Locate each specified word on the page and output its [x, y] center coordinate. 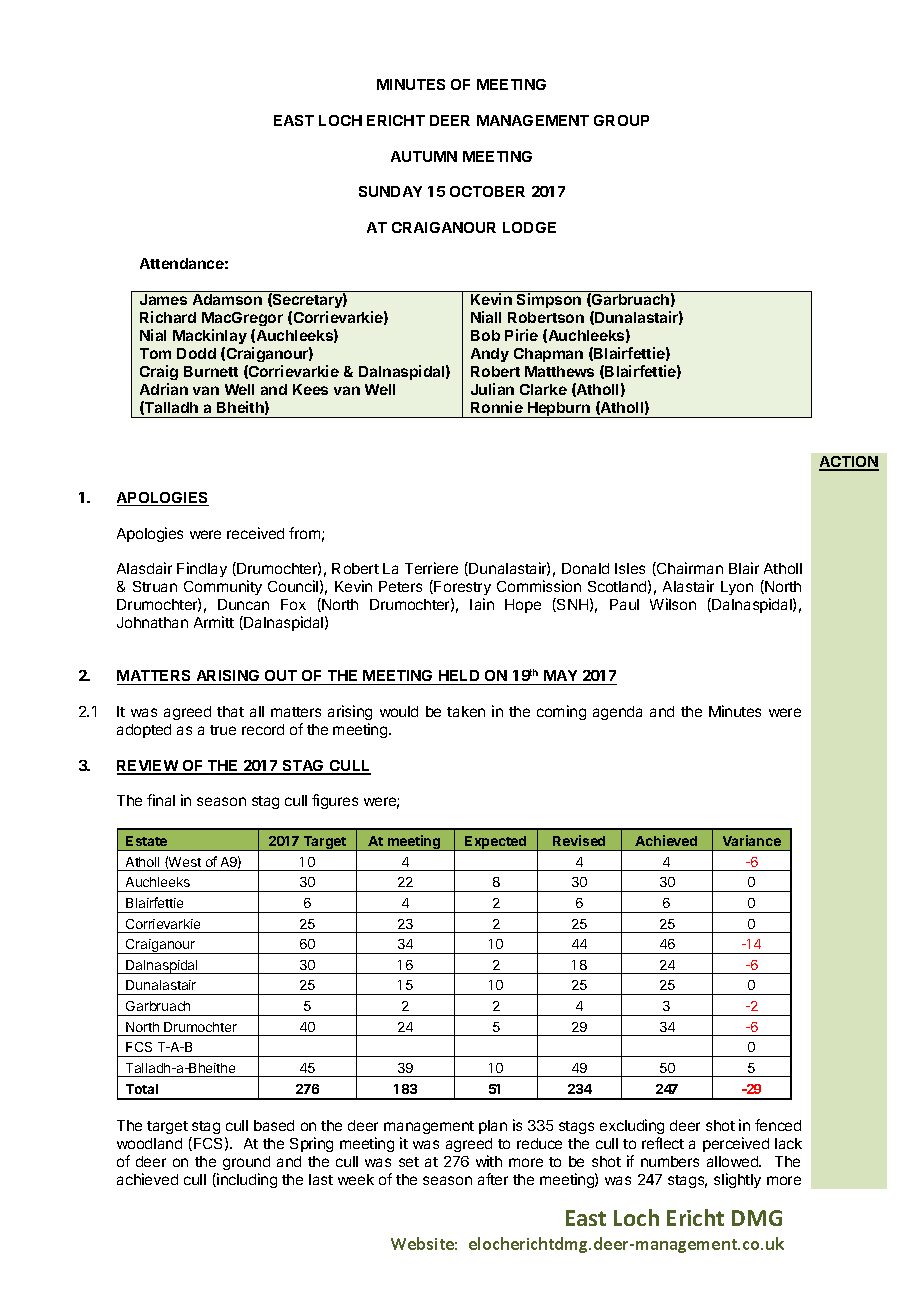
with [489, 1161]
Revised [579, 840]
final [161, 800]
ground [246, 1163]
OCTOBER [487, 191]
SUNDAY [390, 191]
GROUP [621, 120]
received [255, 533]
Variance [752, 840]
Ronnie [497, 407]
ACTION [849, 463]
